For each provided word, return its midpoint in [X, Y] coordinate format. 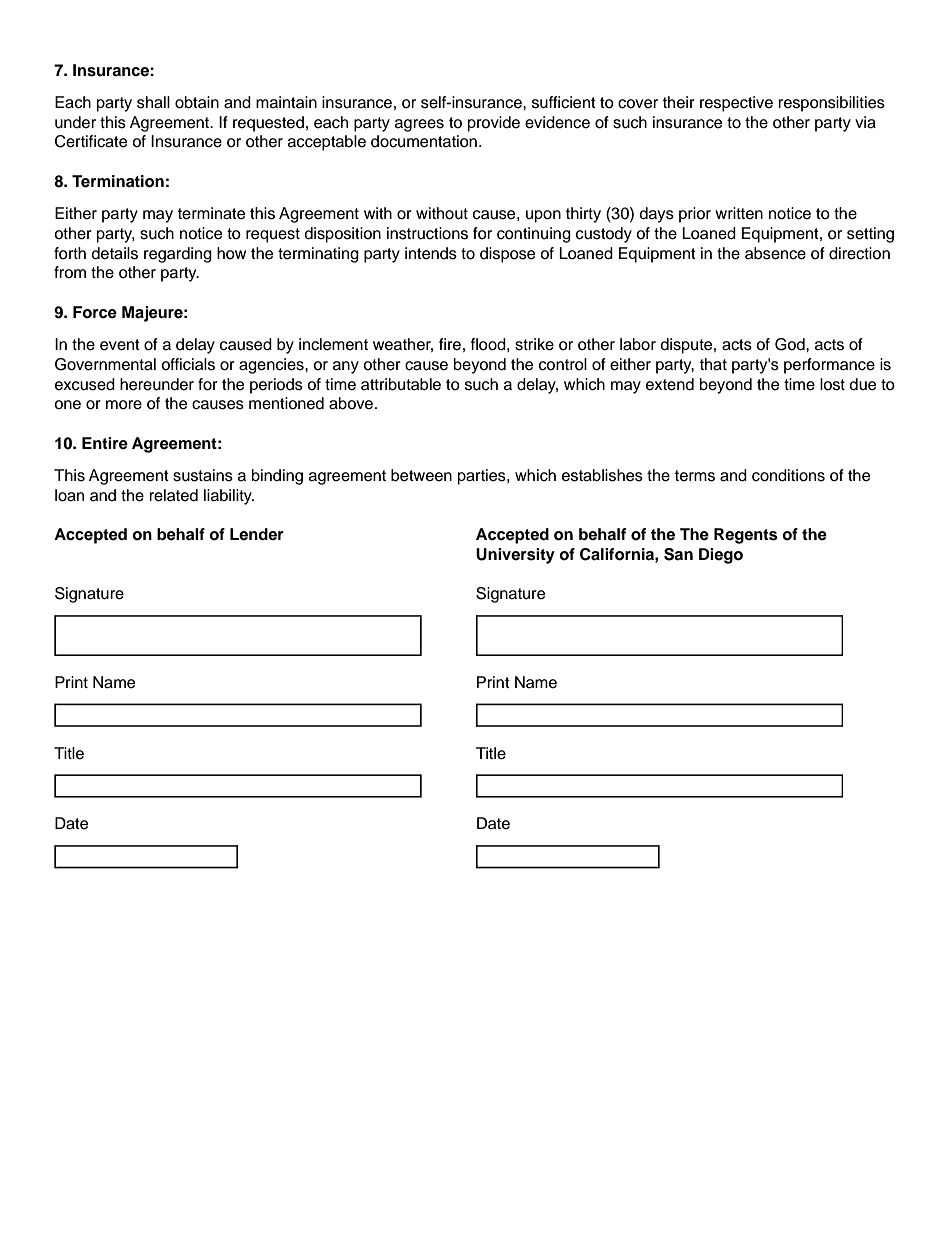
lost [832, 384]
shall [153, 102]
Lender [257, 534]
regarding [178, 255]
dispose [507, 255]
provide [494, 124]
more [124, 405]
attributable [401, 384]
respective [736, 104]
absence [775, 253]
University [515, 556]
